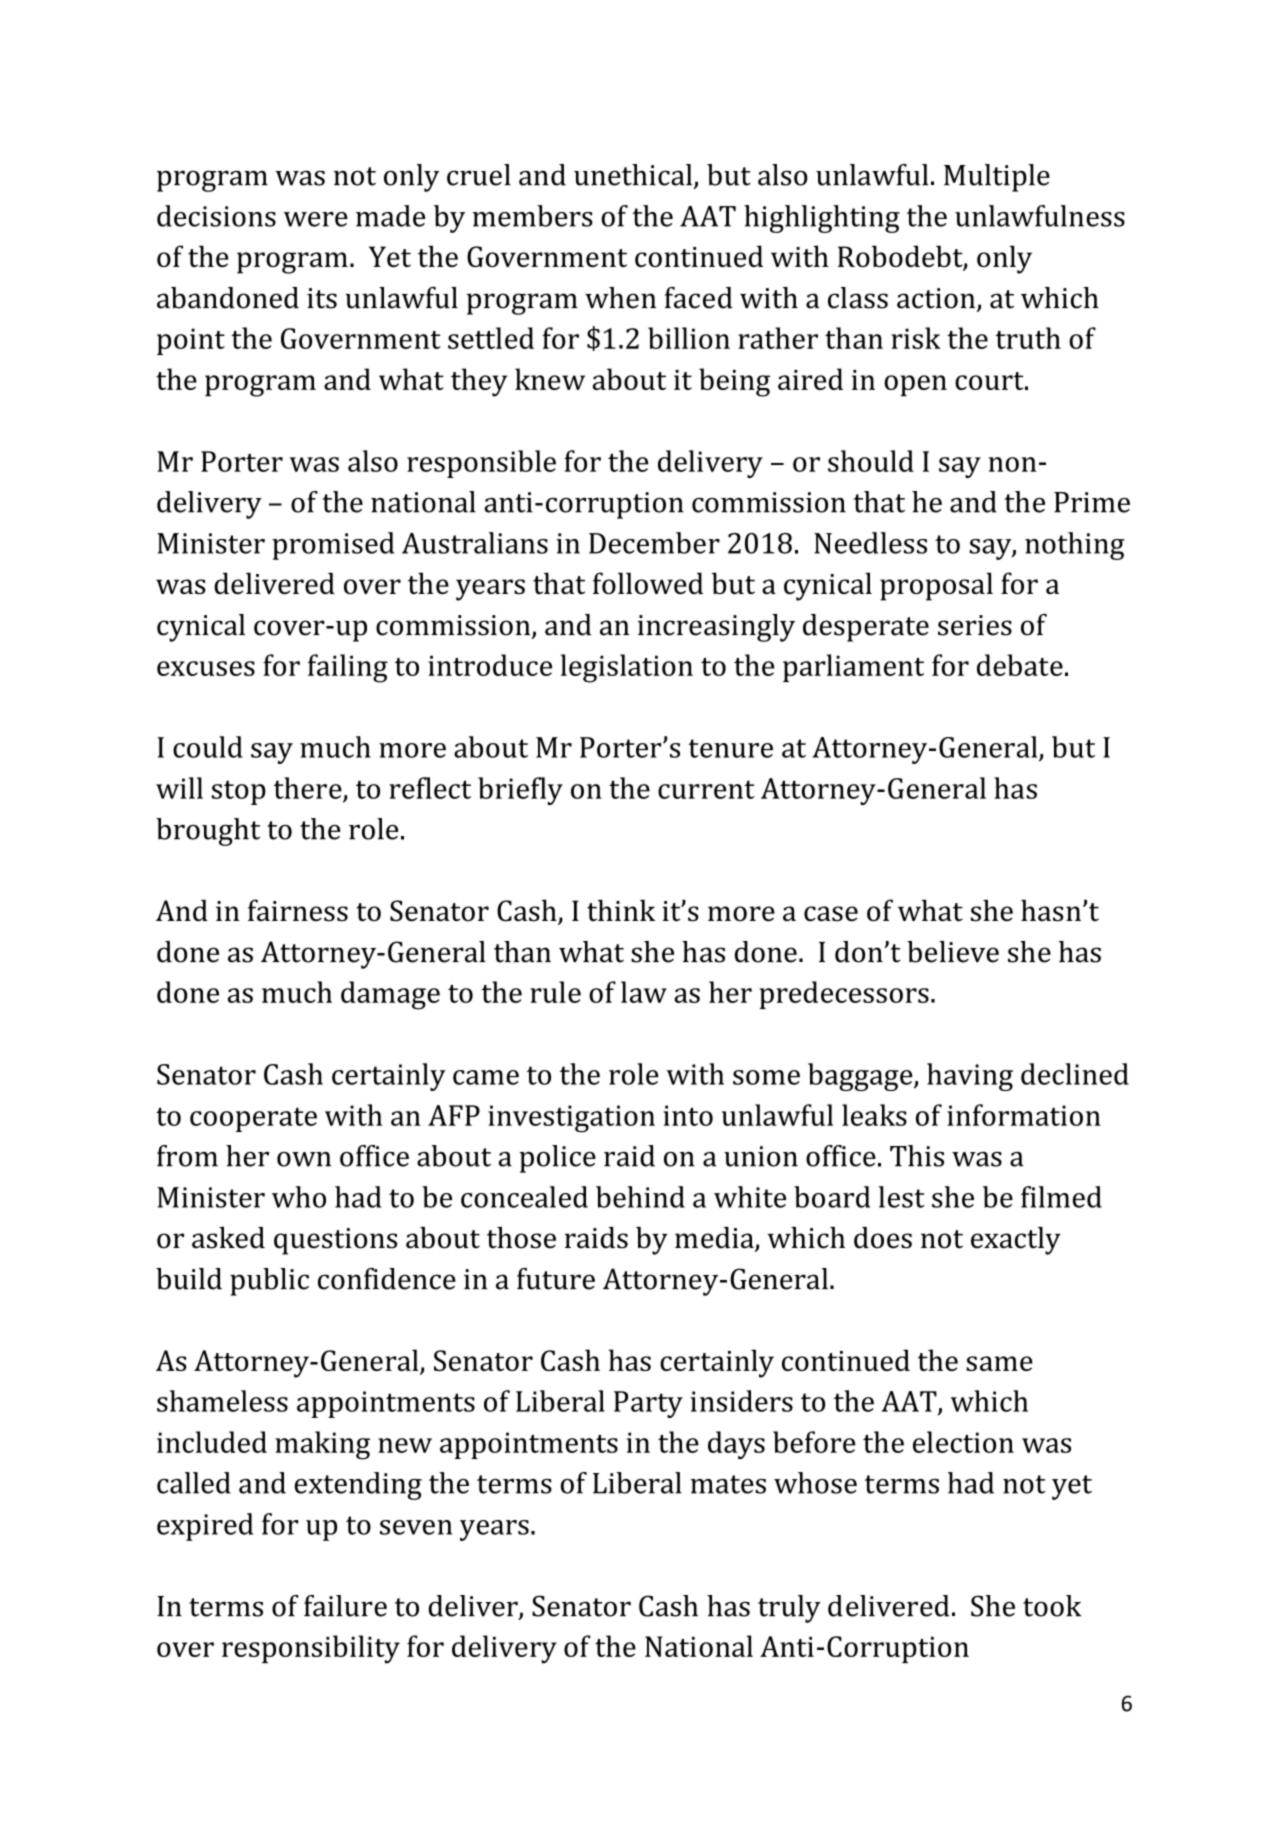  I want to click on took, so click(1052, 1606).
